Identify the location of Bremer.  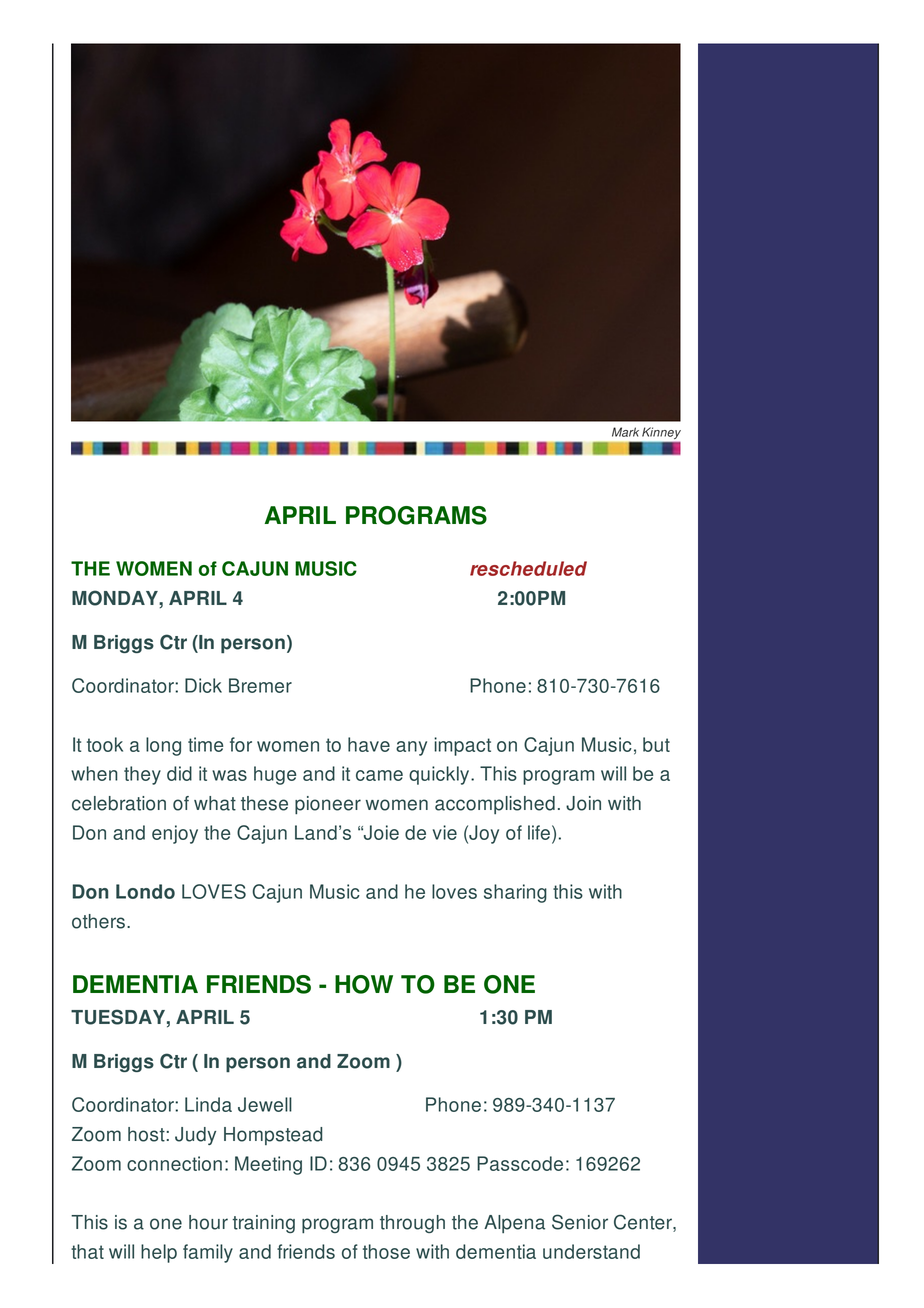
(260, 685).
